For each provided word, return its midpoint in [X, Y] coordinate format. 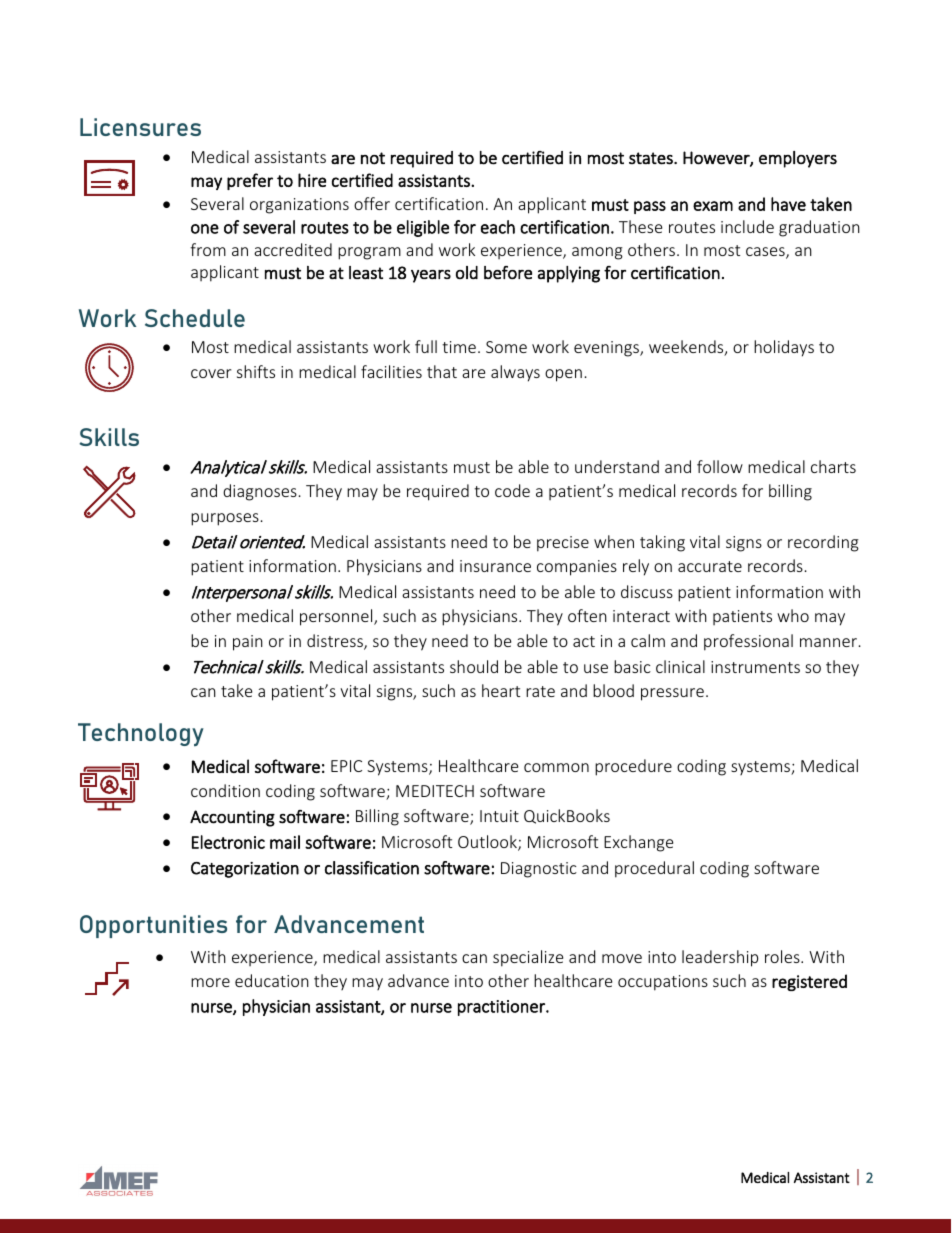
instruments [755, 667]
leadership [720, 958]
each [498, 227]
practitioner [502, 1008]
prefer [250, 181]
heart [501, 690]
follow [720, 466]
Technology [141, 734]
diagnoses [260, 492]
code [512, 490]
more [210, 982]
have [788, 204]
